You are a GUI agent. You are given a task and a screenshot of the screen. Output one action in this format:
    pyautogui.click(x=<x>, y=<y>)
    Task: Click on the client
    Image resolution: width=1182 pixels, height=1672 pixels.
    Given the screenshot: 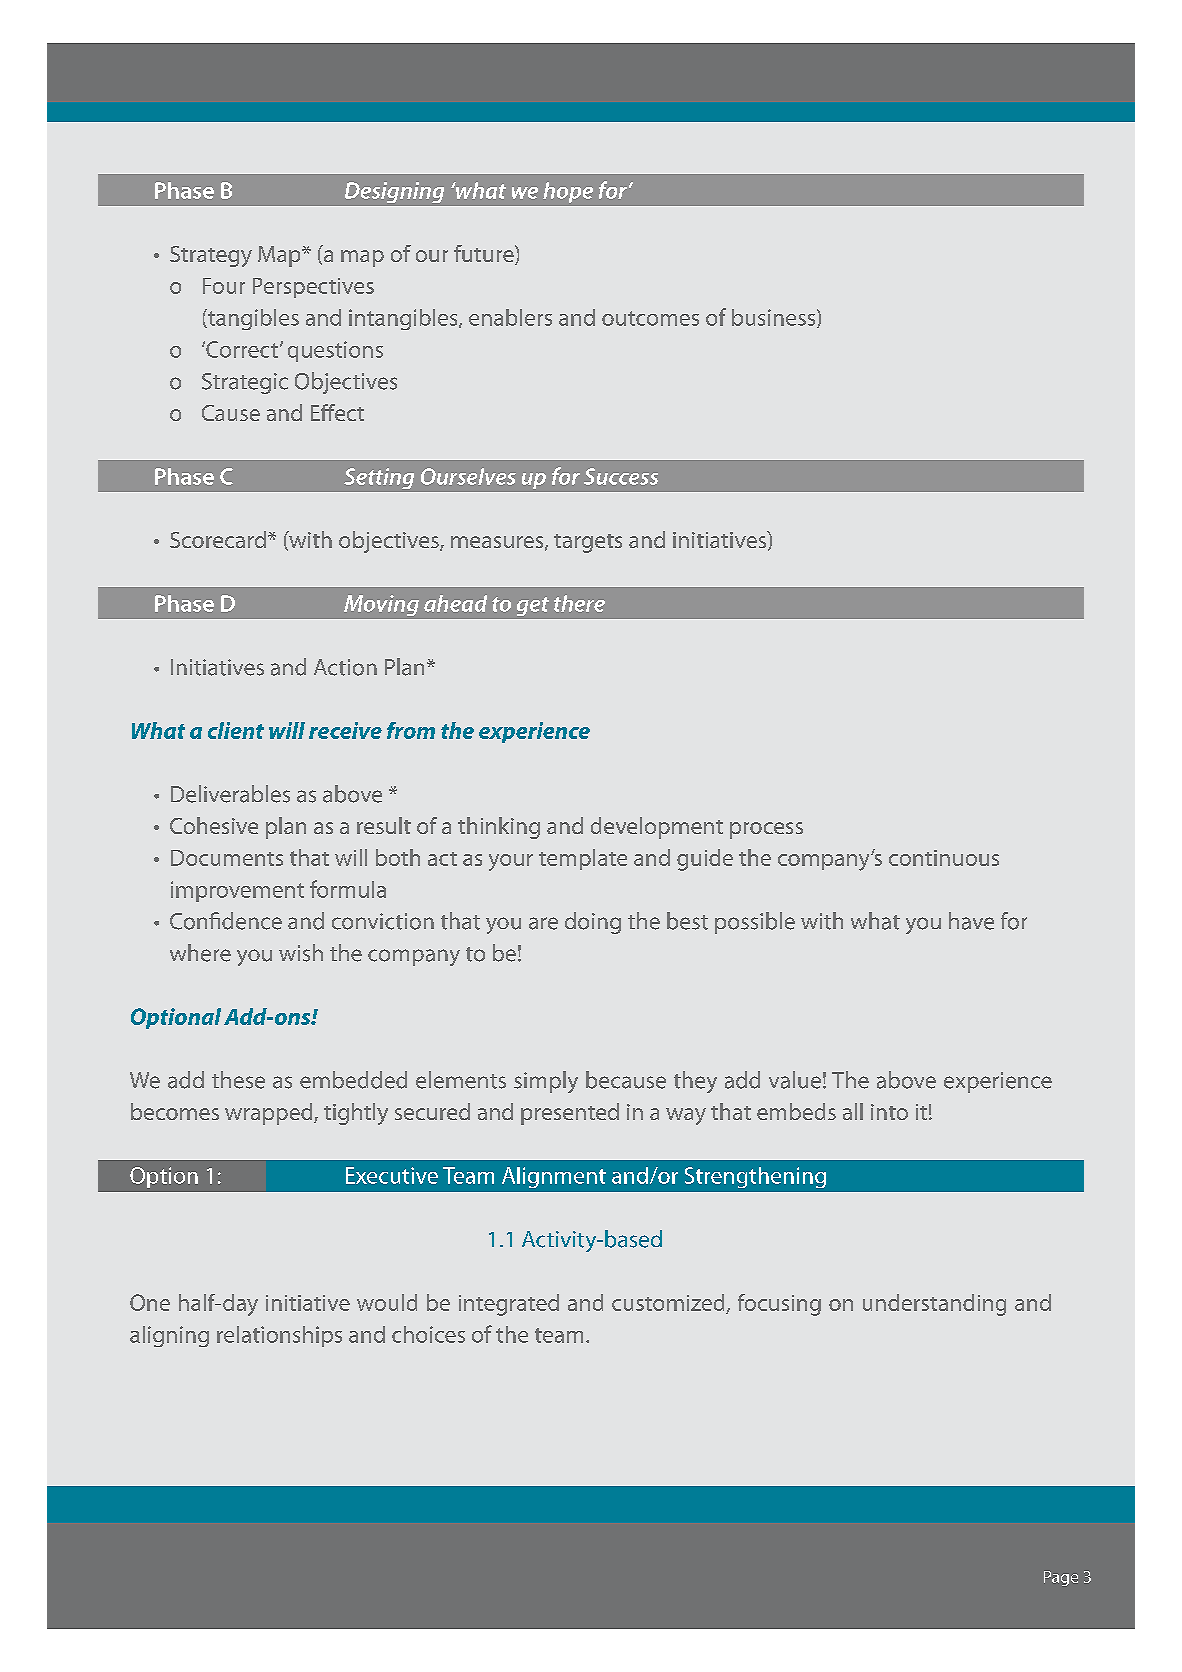 What is the action you would take?
    pyautogui.click(x=236, y=730)
